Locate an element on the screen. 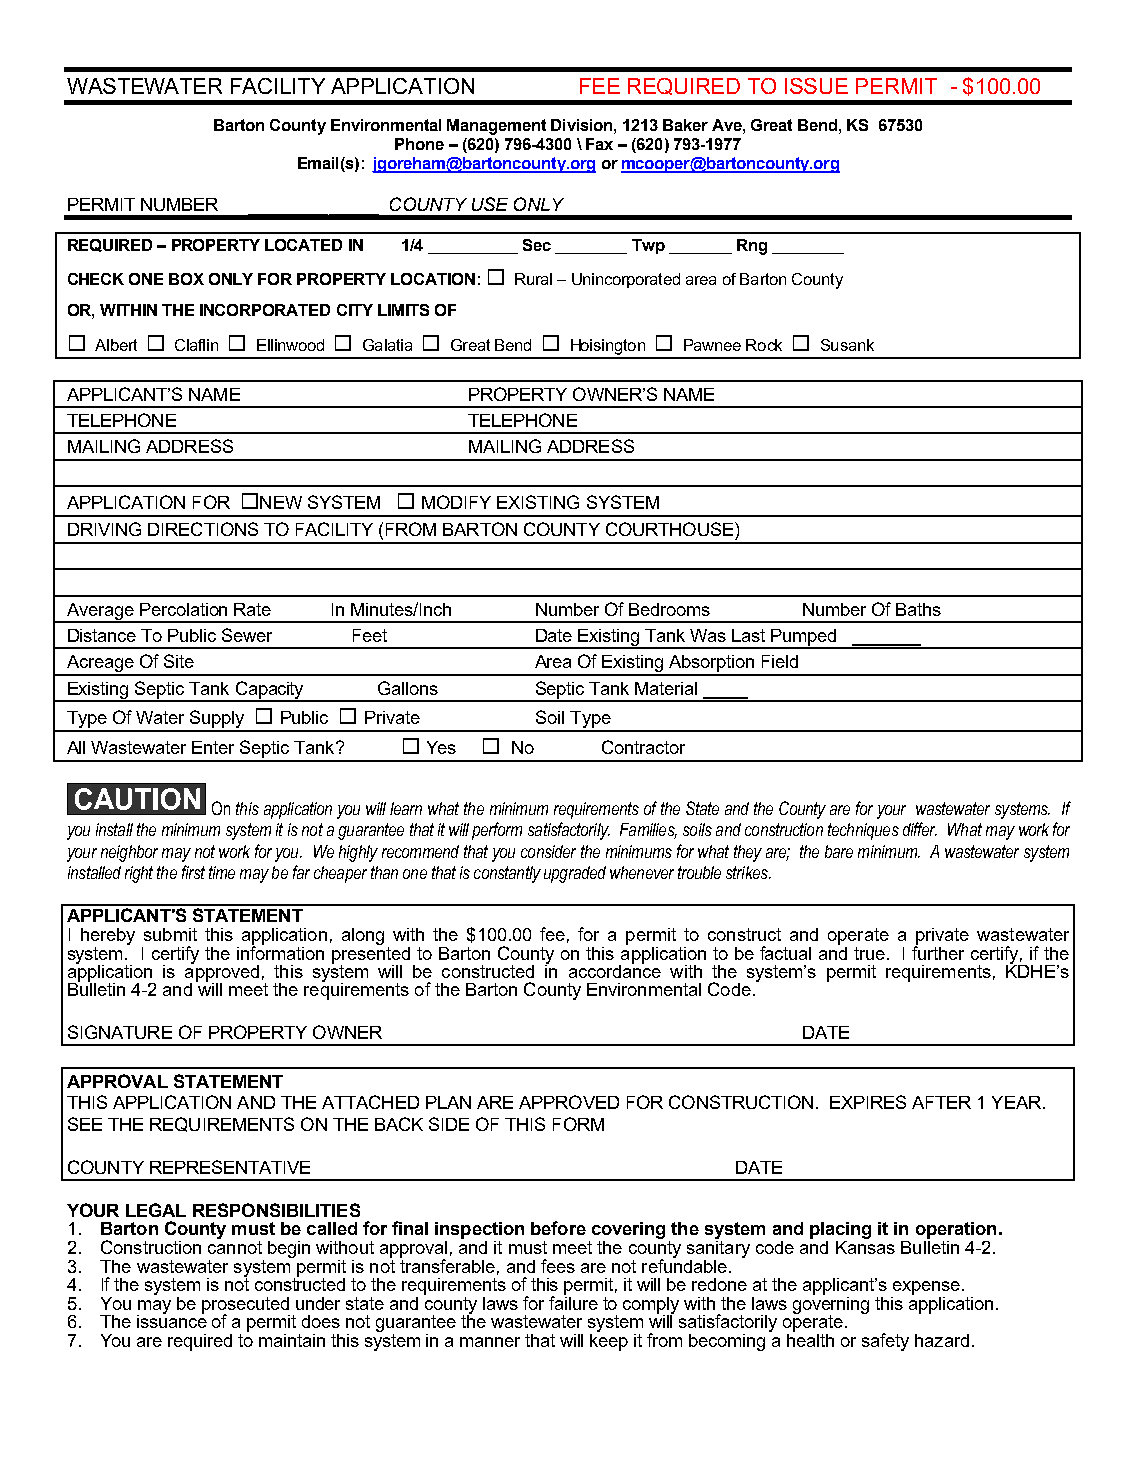  Division is located at coordinates (583, 125).
